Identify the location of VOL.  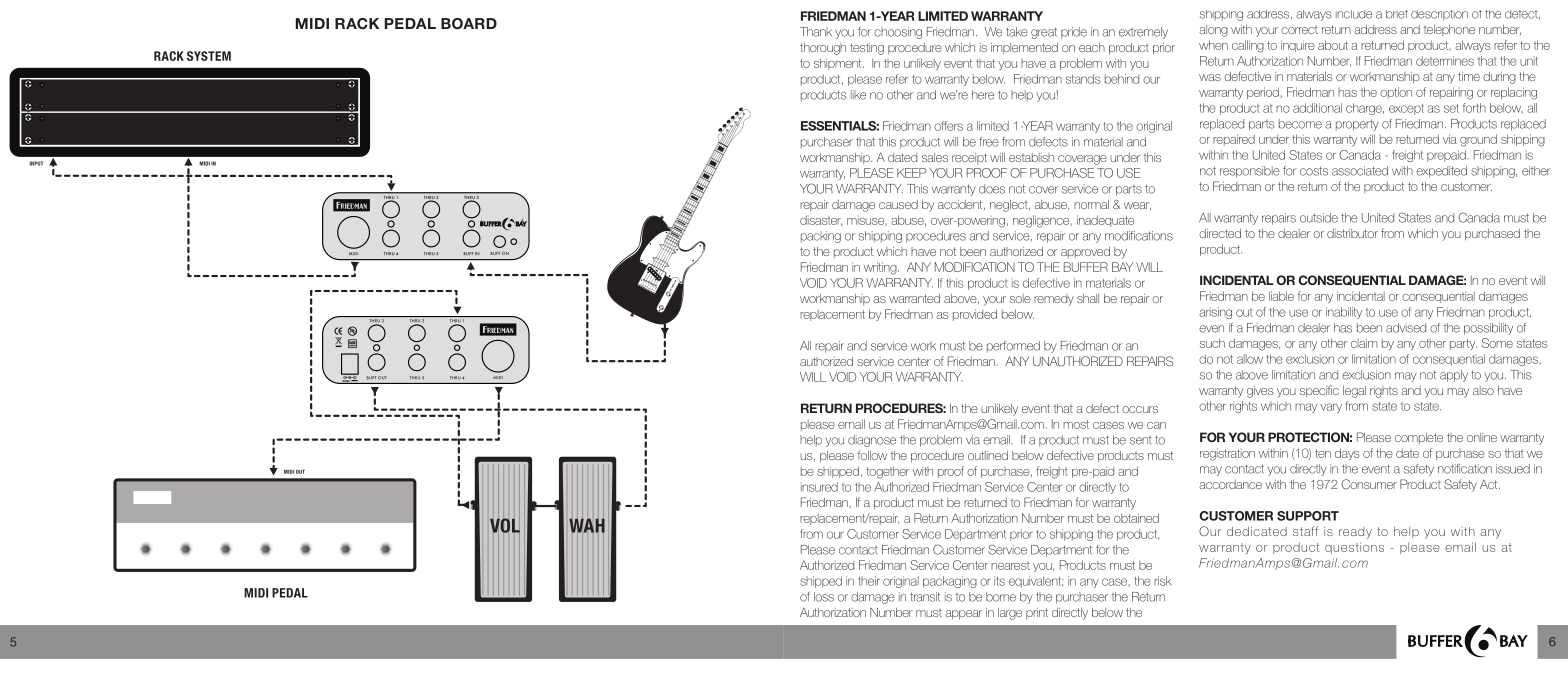
(505, 525).
